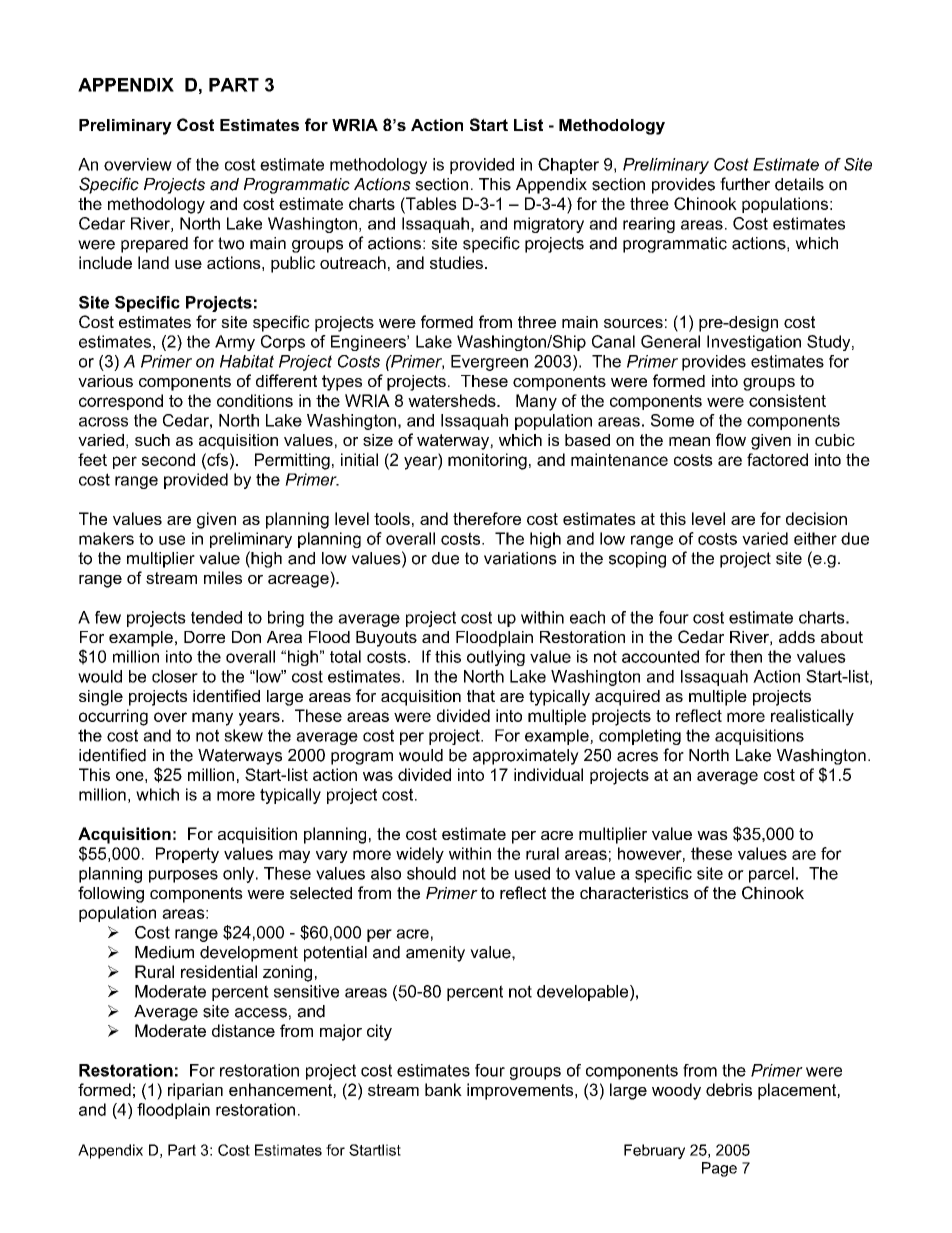  Describe the element at coordinates (195, 1091) in the document. I see `riparian` at that location.
